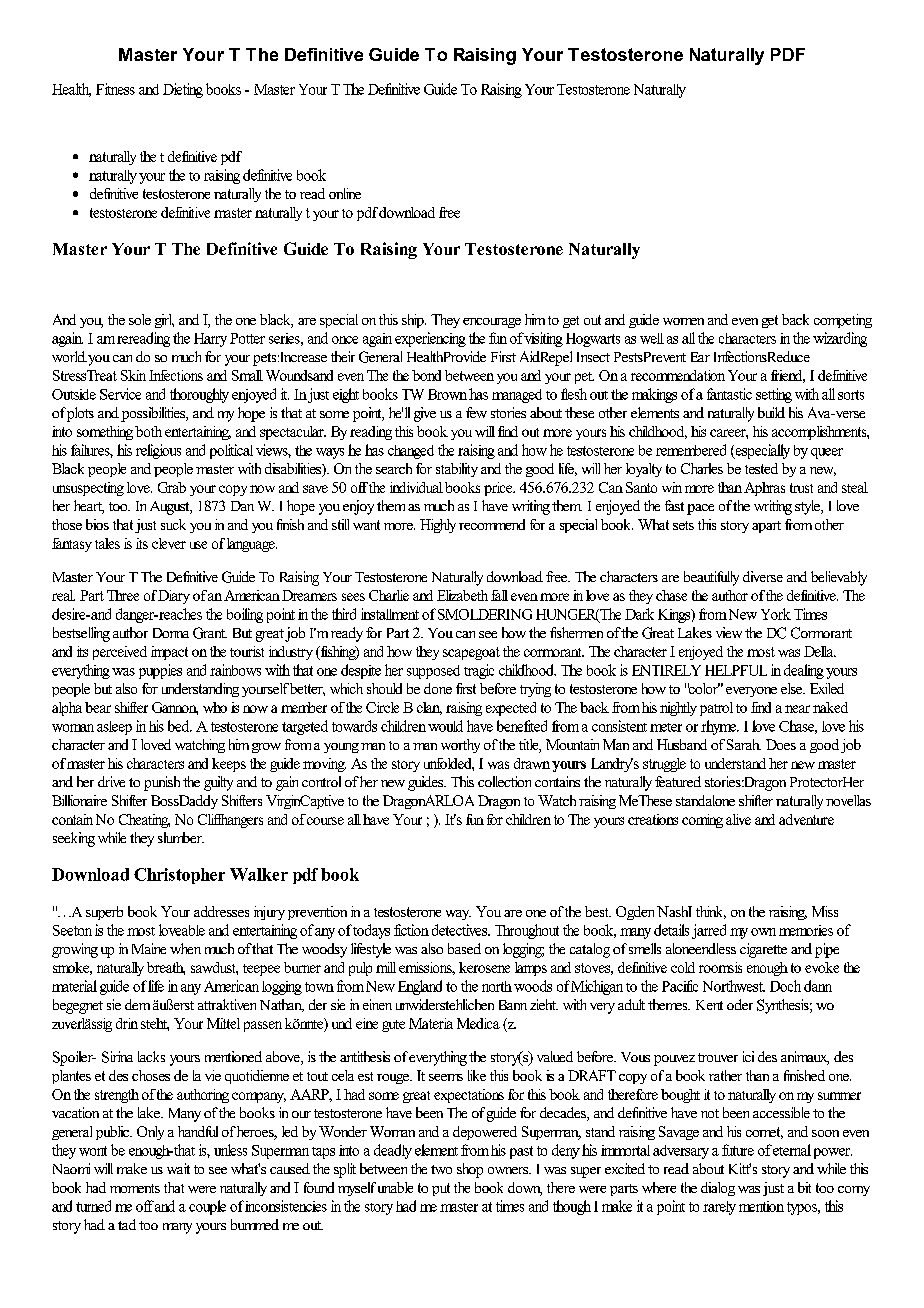  What do you see at coordinates (806, 819) in the screenshot?
I see `adventure` at bounding box center [806, 819].
